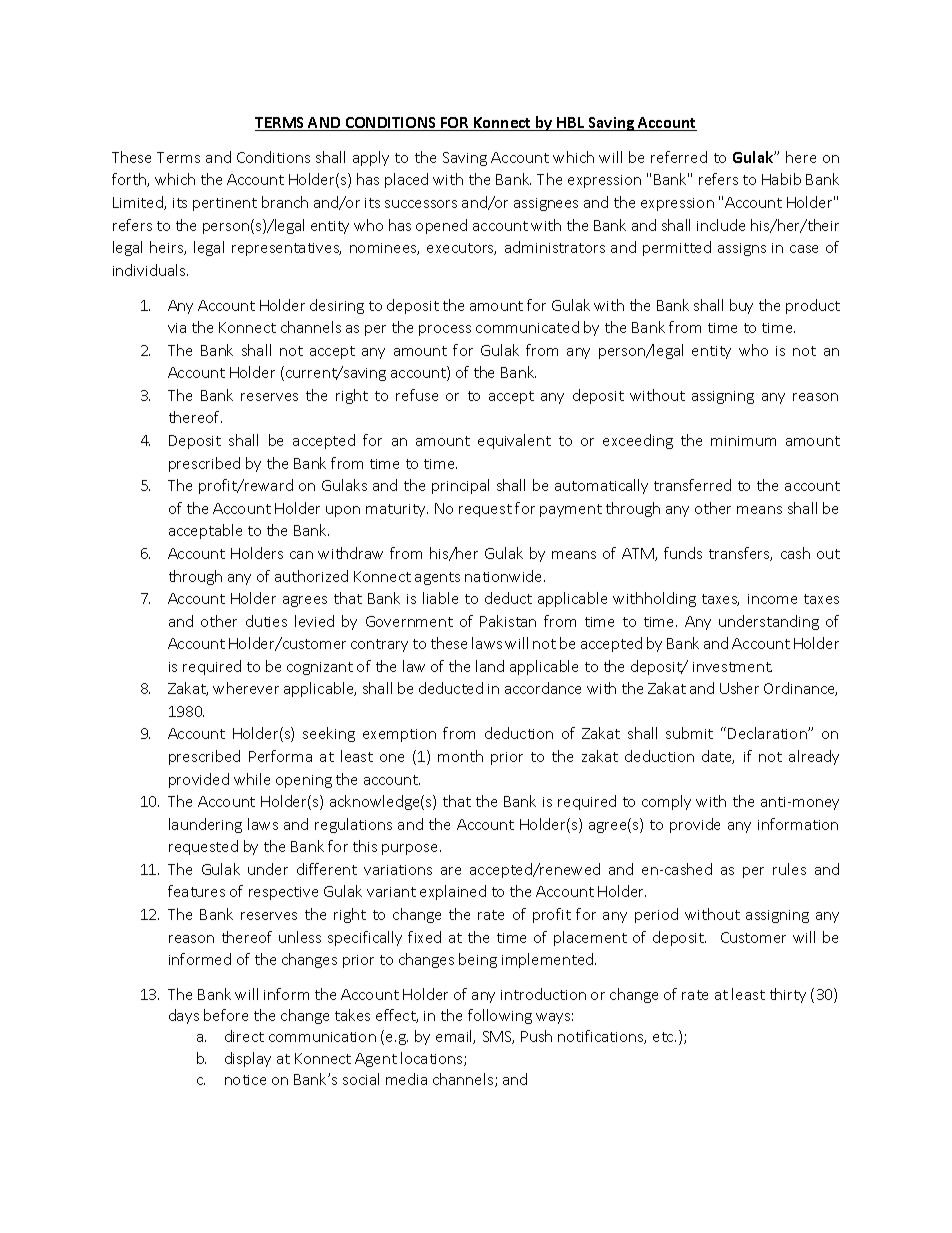 This image has height=1233, width=952. I want to click on Declaration, so click(768, 733).
